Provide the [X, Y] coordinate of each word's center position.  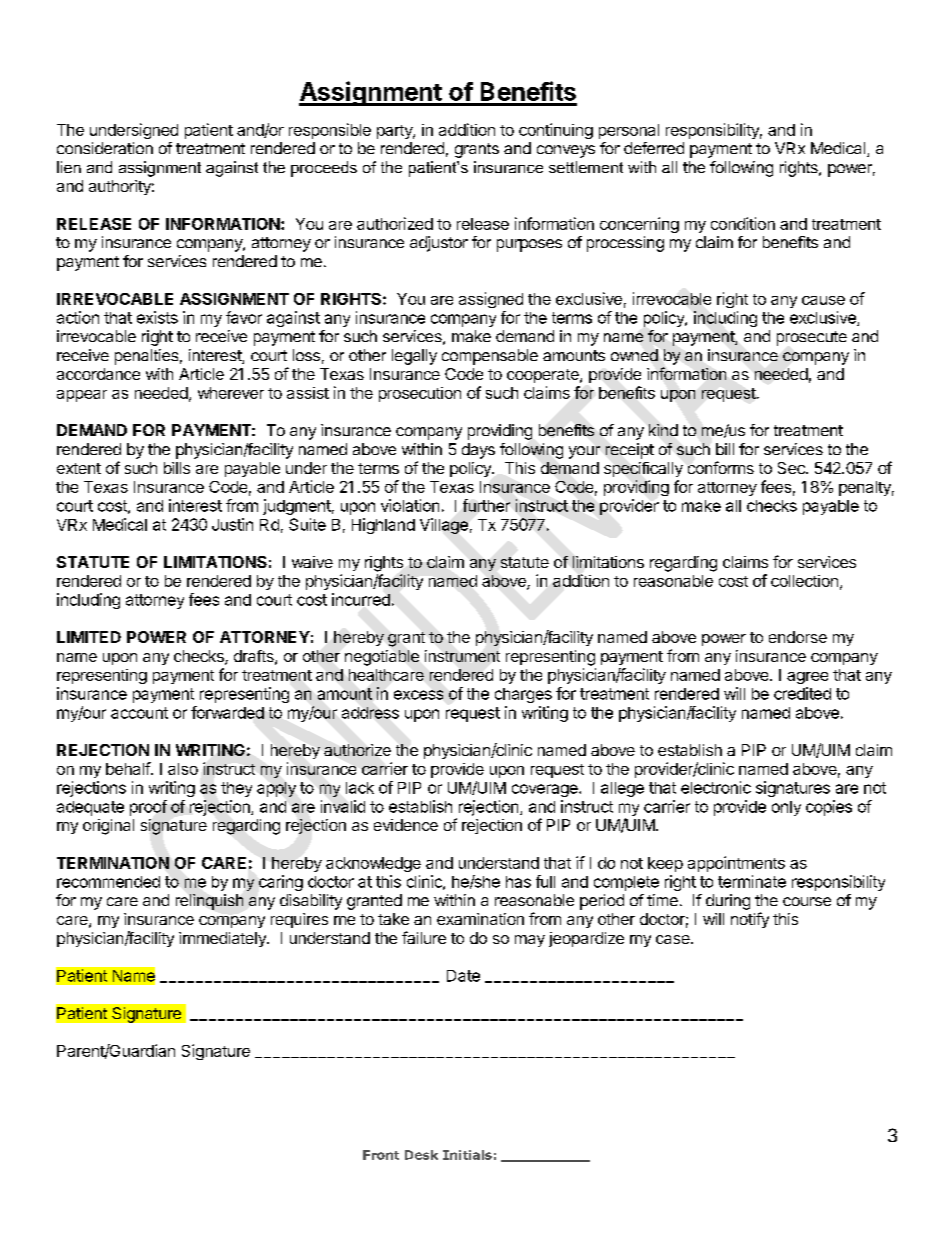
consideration [105, 148]
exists [157, 317]
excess [418, 695]
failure [424, 937]
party [395, 132]
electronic [716, 787]
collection [804, 581]
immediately [223, 939]
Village [444, 526]
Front [381, 1155]
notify [750, 920]
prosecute [812, 338]
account [139, 713]
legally [414, 357]
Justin [232, 524]
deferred [654, 148]
